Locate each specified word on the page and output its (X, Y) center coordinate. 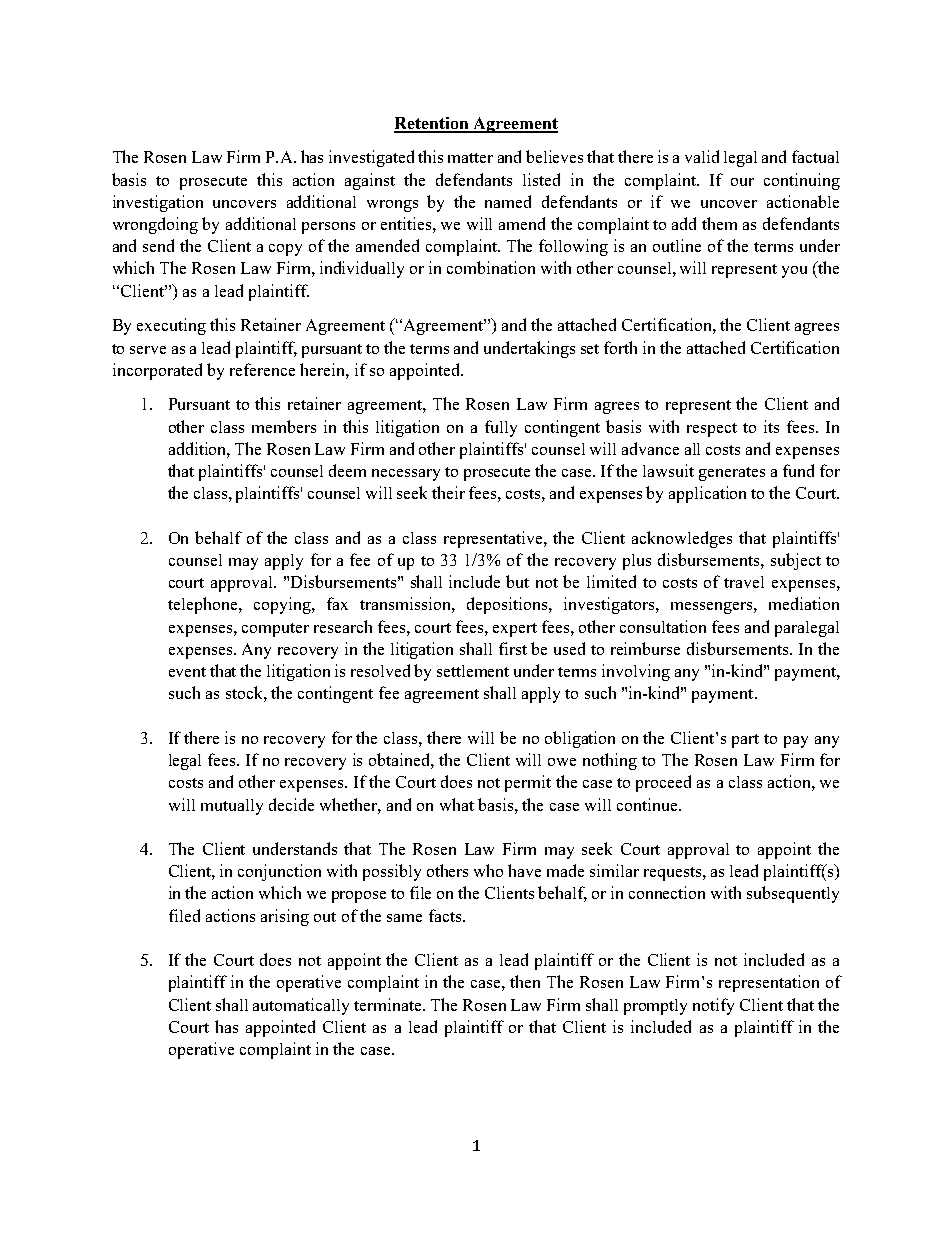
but (517, 581)
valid (702, 156)
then (525, 981)
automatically (301, 1006)
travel (744, 582)
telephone (204, 605)
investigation (158, 203)
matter (470, 158)
